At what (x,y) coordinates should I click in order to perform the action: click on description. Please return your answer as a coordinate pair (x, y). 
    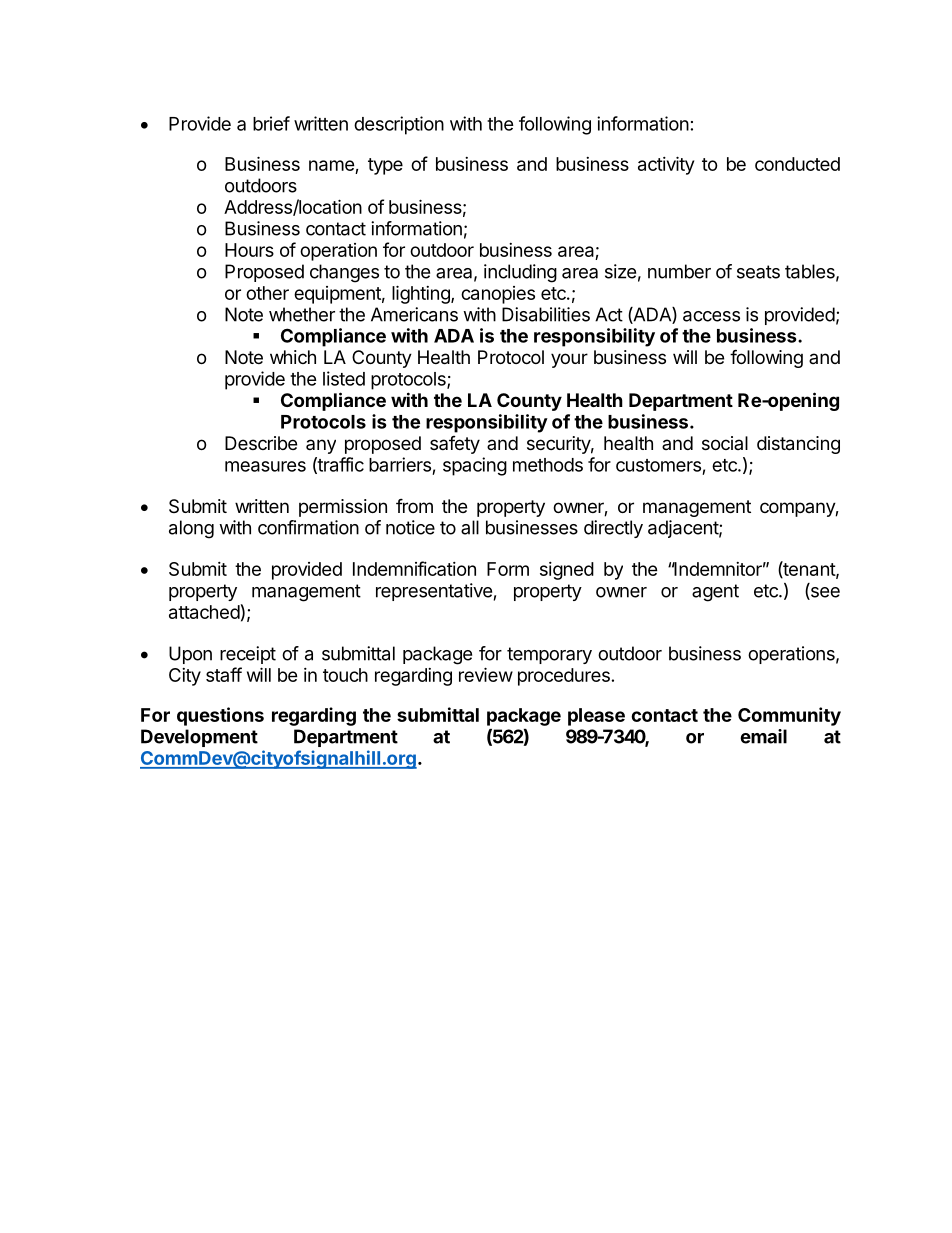
    Looking at the image, I should click on (399, 125).
